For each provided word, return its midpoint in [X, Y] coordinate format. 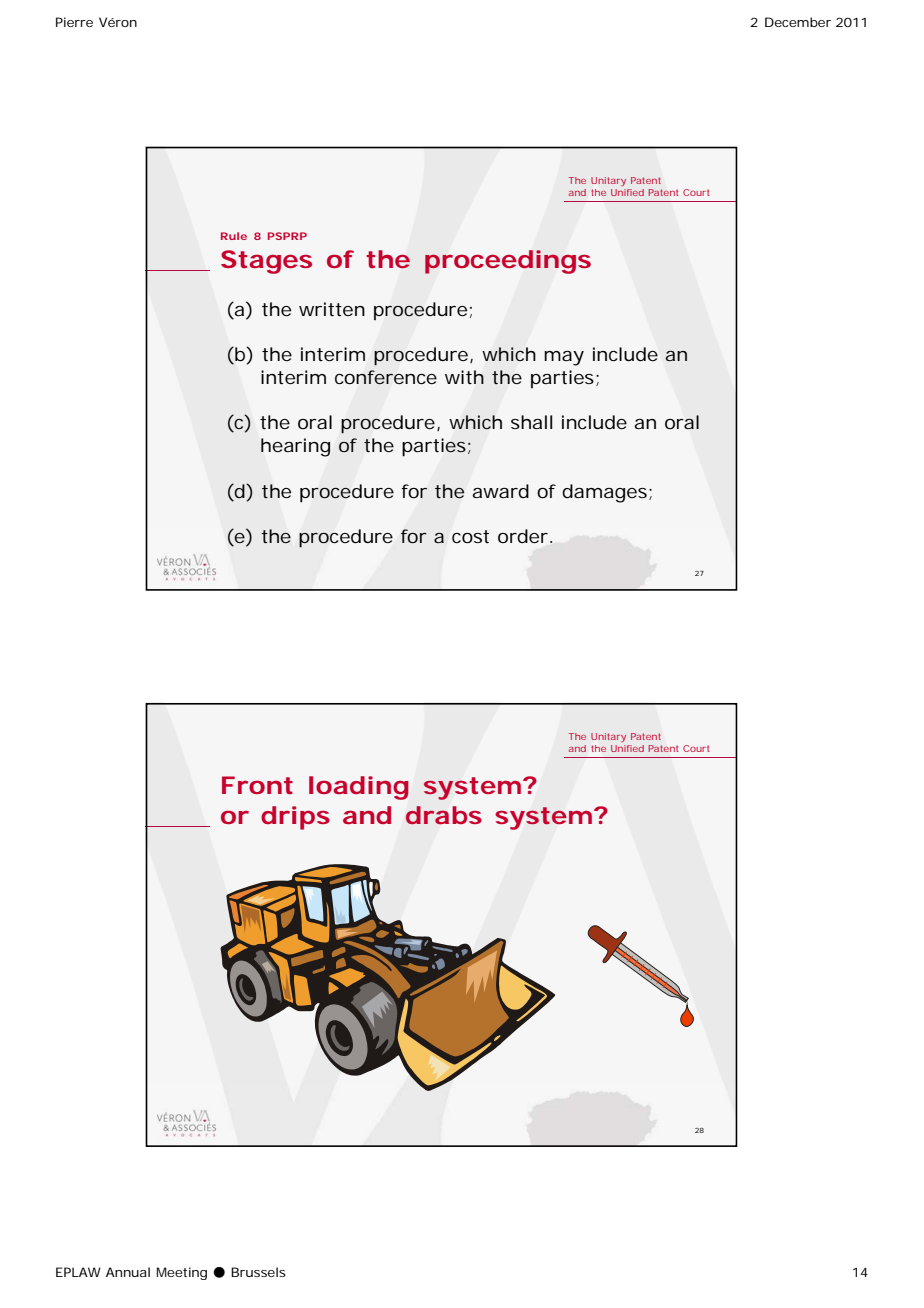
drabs [444, 815]
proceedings [508, 262]
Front [257, 785]
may [564, 358]
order [523, 536]
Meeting [182, 1273]
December [798, 22]
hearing [295, 447]
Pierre [74, 22]
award [500, 491]
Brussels [258, 1272]
